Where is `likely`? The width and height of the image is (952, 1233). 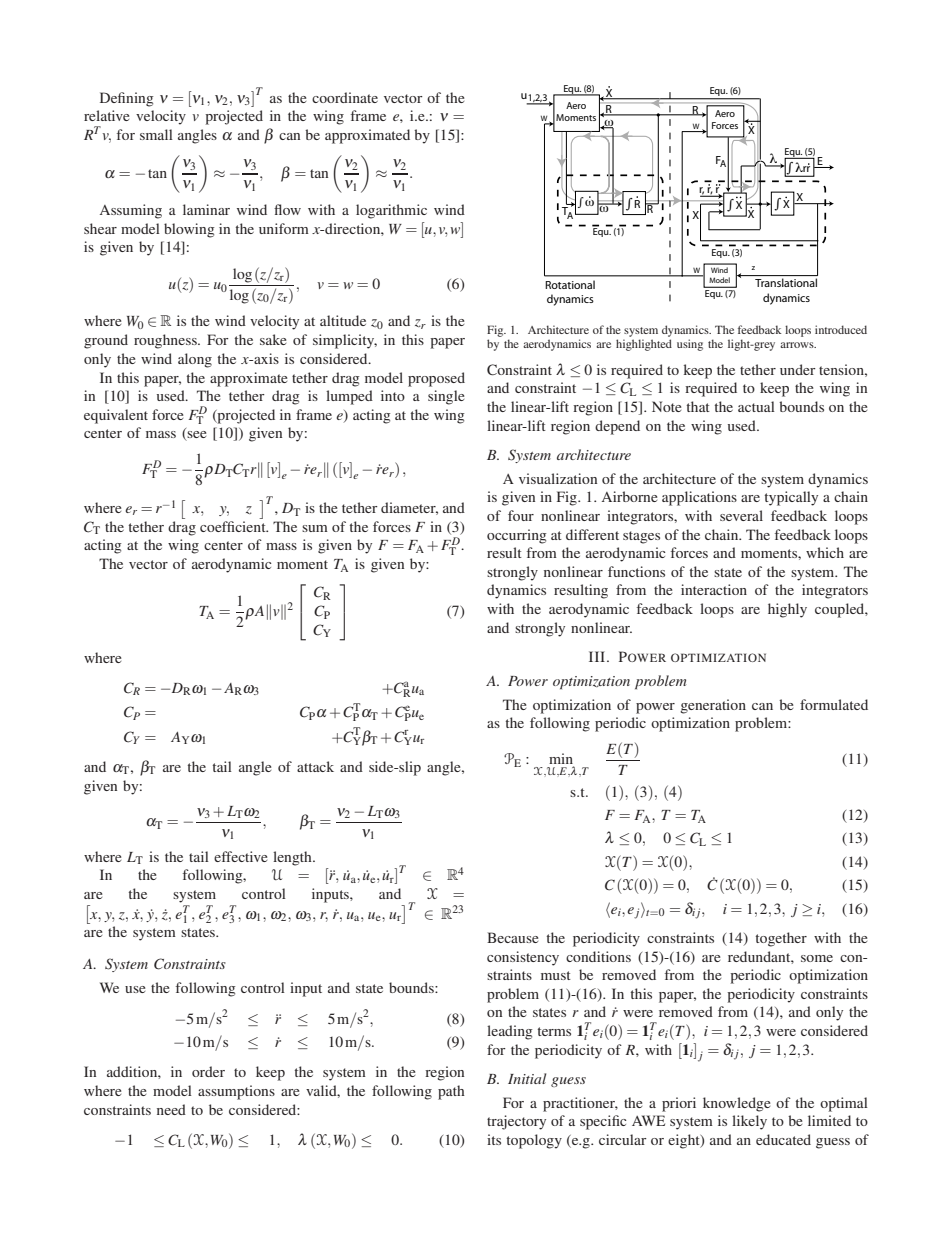 likely is located at coordinates (749, 1122).
